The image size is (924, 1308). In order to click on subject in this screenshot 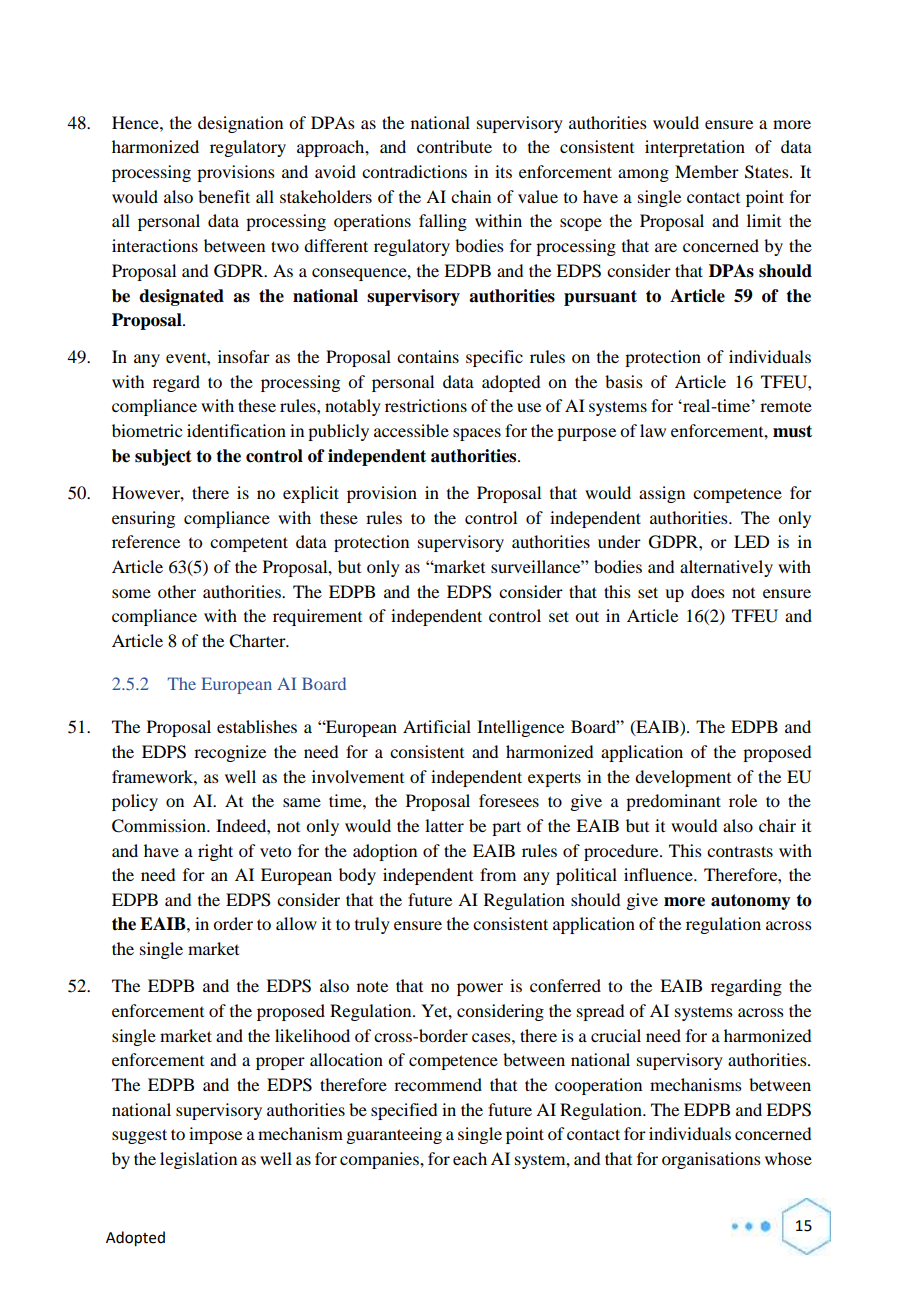, I will do `click(163, 457)`.
